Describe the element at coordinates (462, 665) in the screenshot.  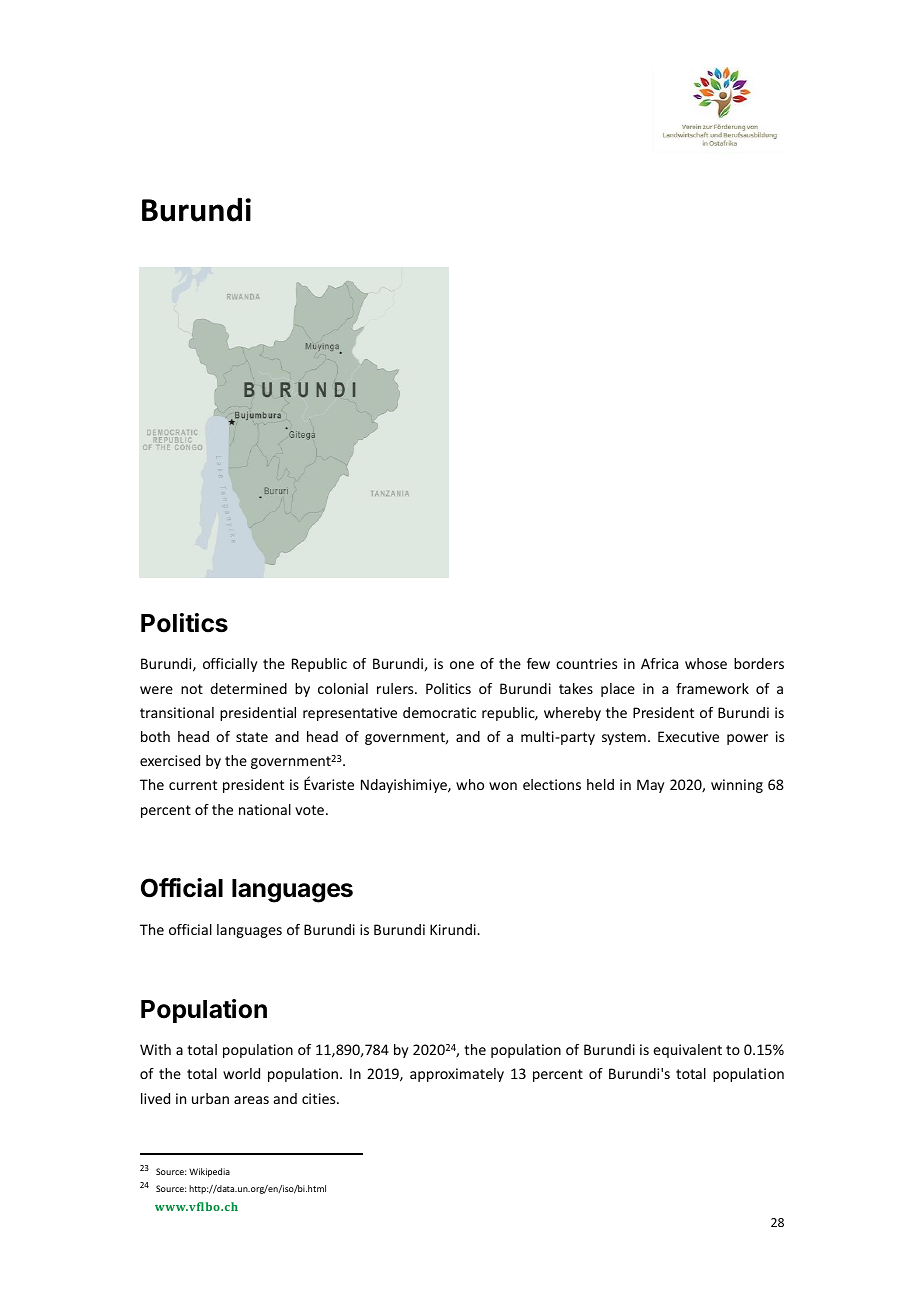
I see `one` at that location.
